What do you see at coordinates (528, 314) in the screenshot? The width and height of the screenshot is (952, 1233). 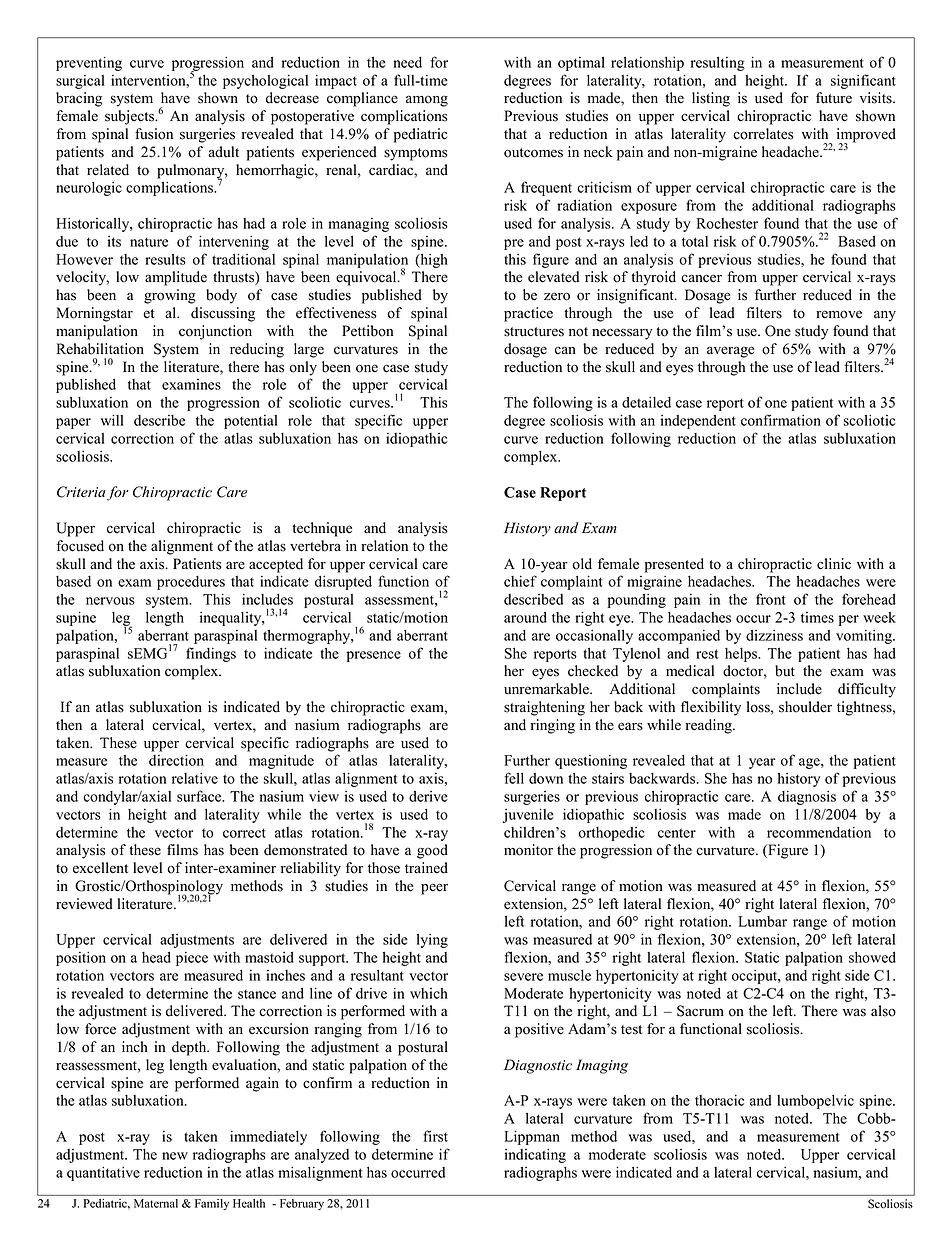 I see `practice` at bounding box center [528, 314].
